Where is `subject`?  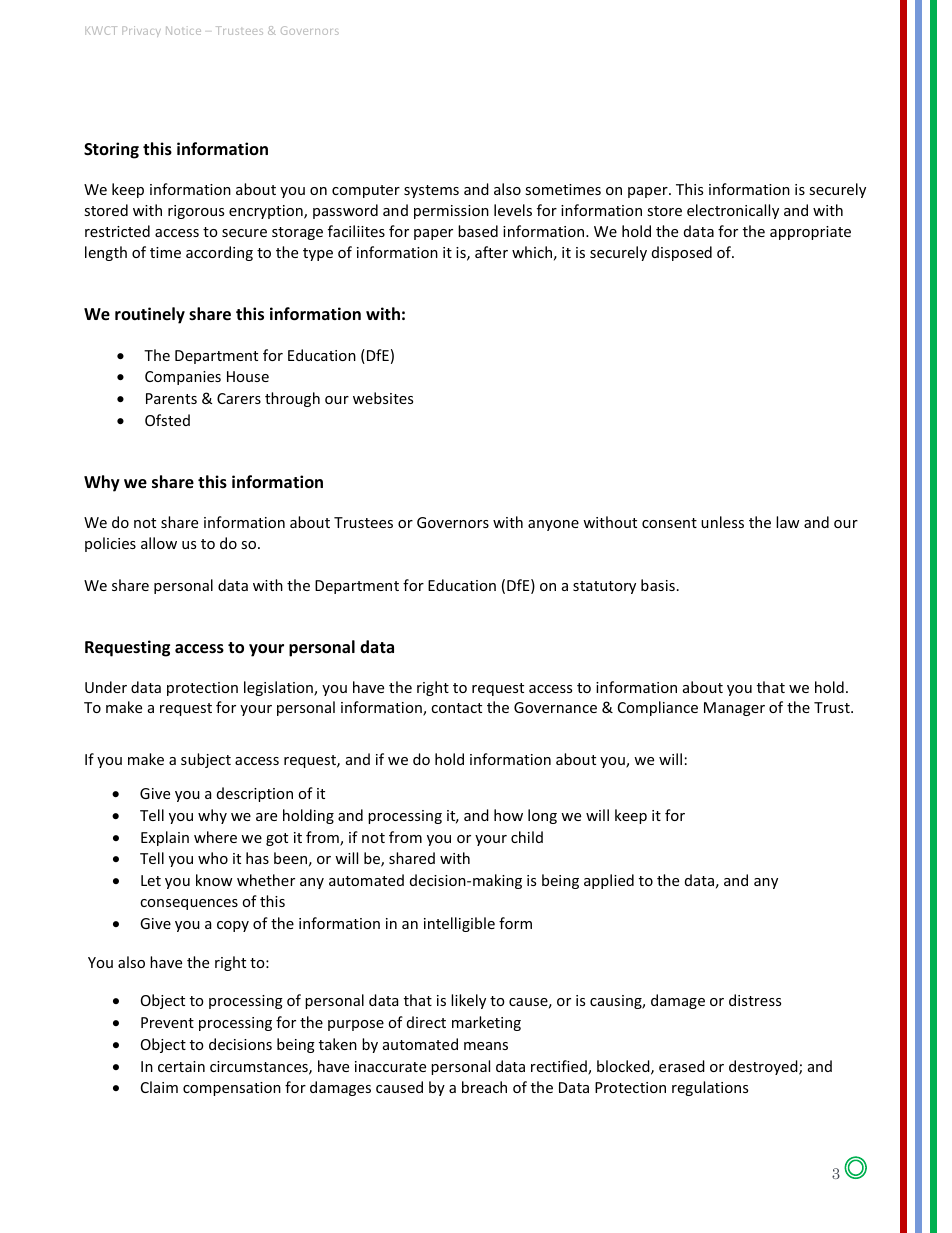
subject is located at coordinates (206, 760).
